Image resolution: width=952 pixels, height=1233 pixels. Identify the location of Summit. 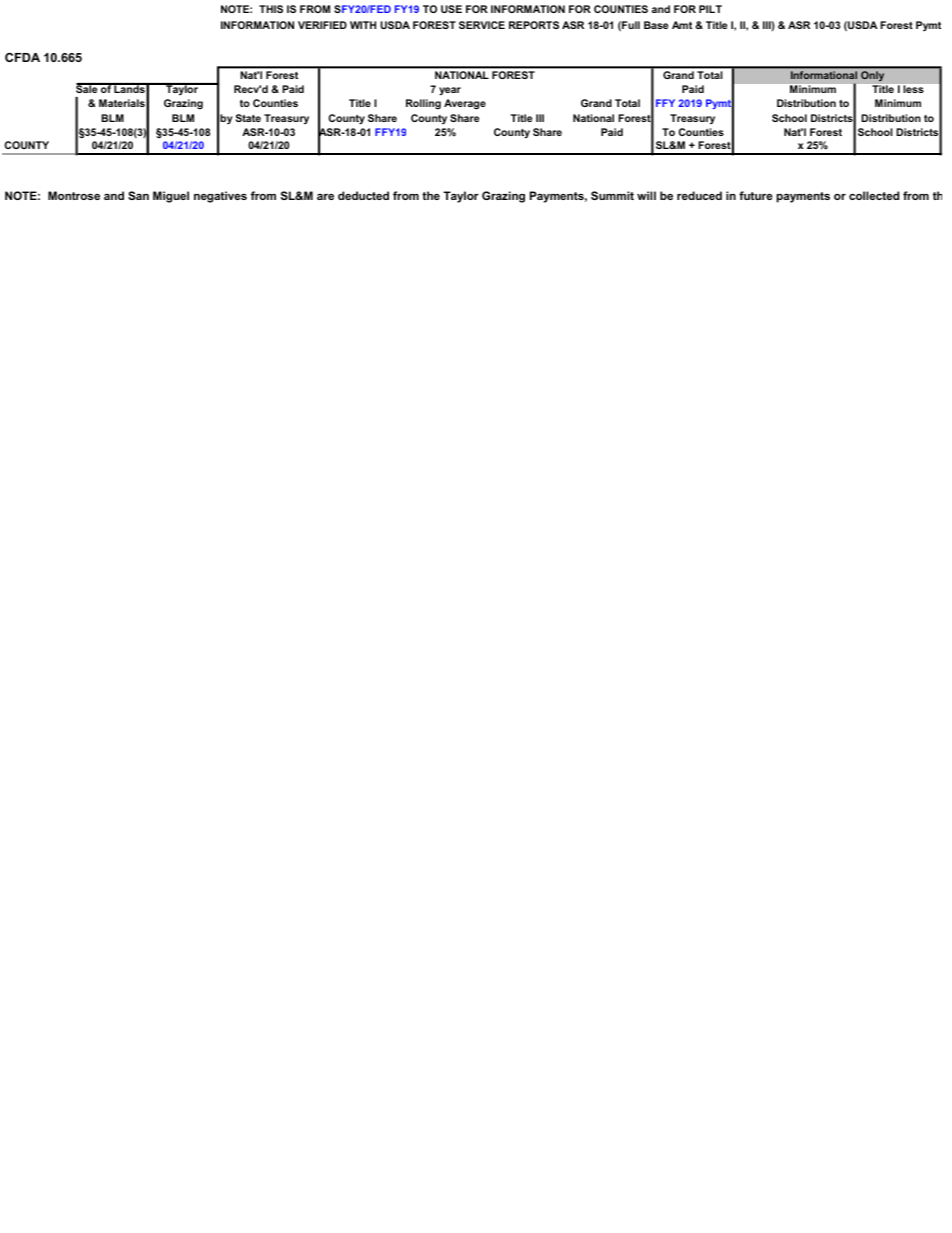
(612, 195).
